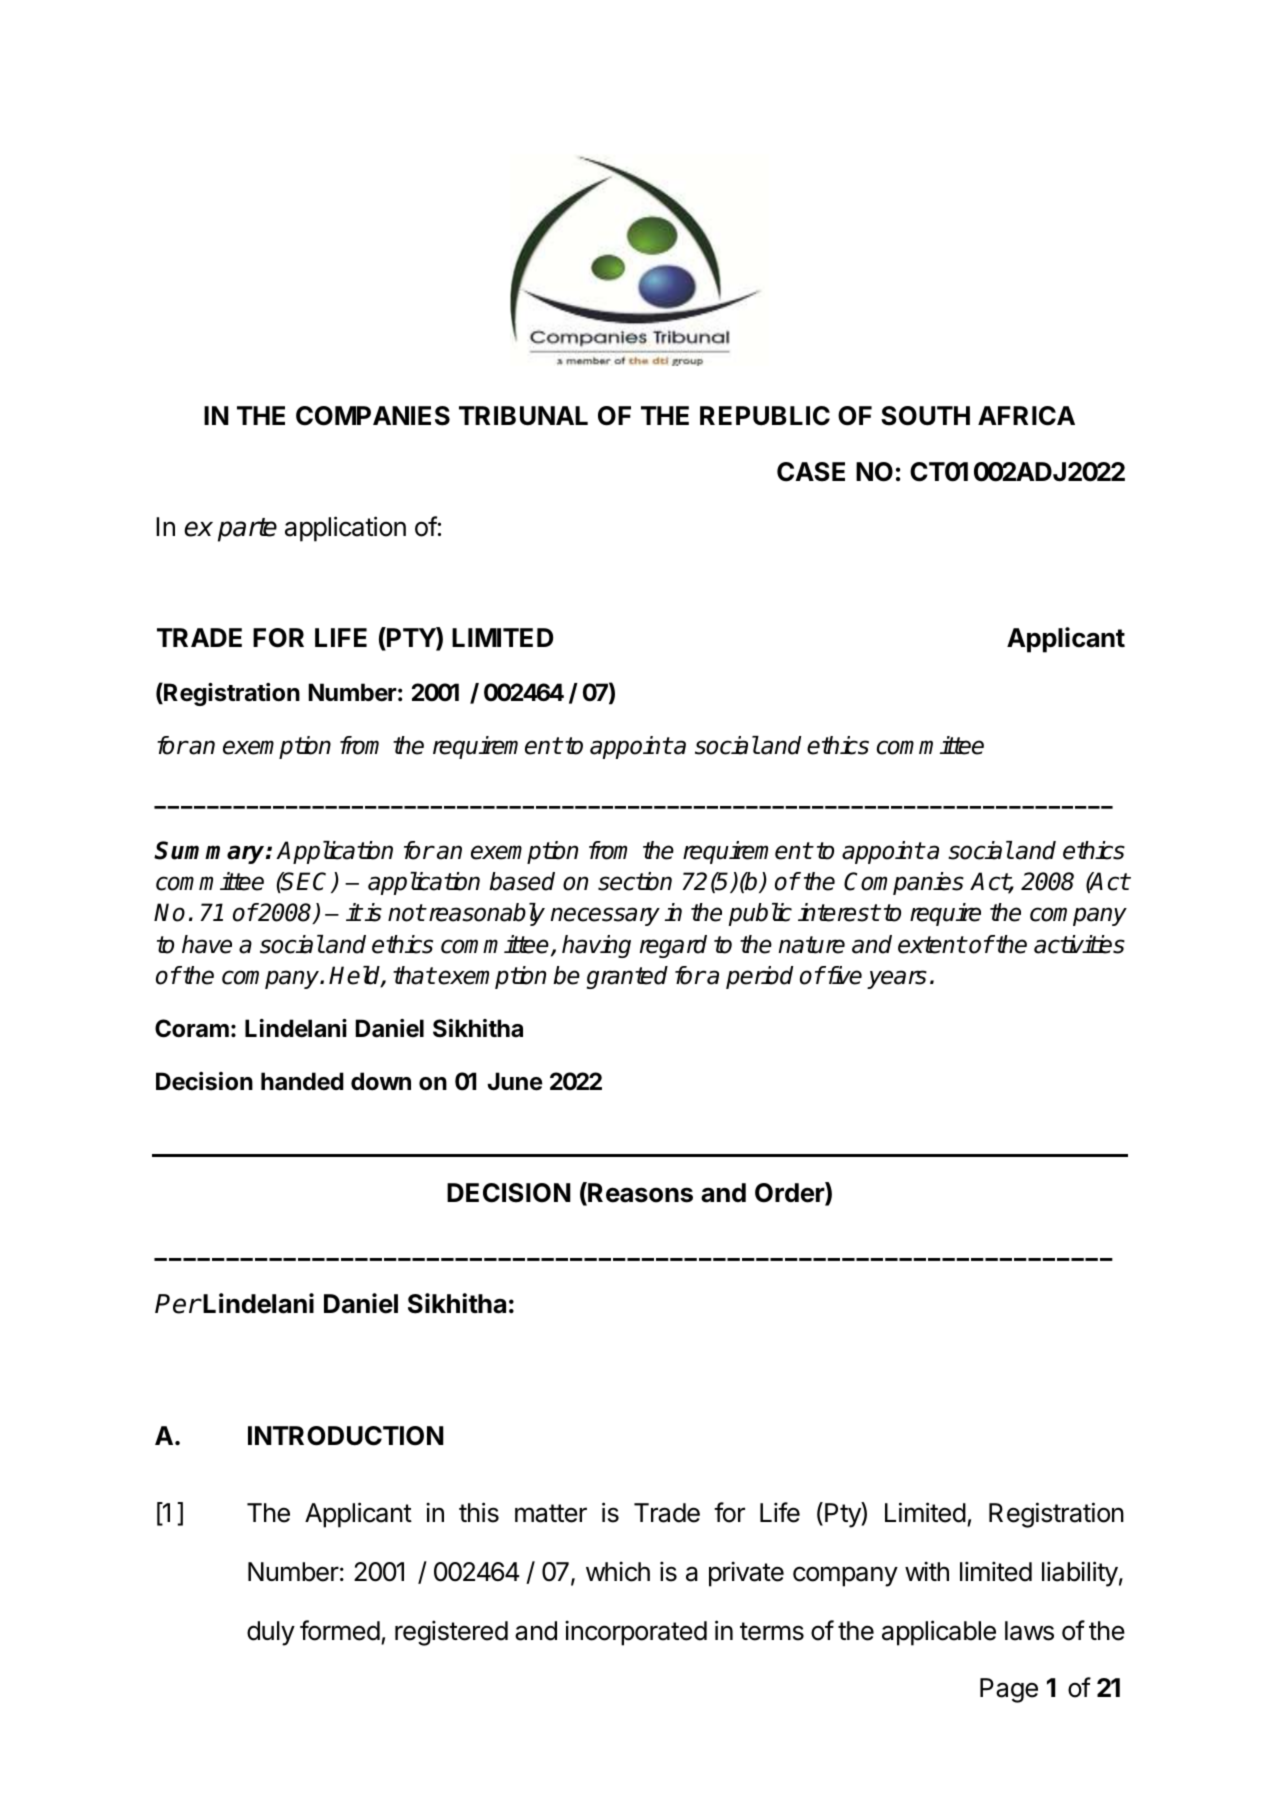 The image size is (1279, 1808). Describe the element at coordinates (932, 945) in the screenshot. I see `extent` at that location.
